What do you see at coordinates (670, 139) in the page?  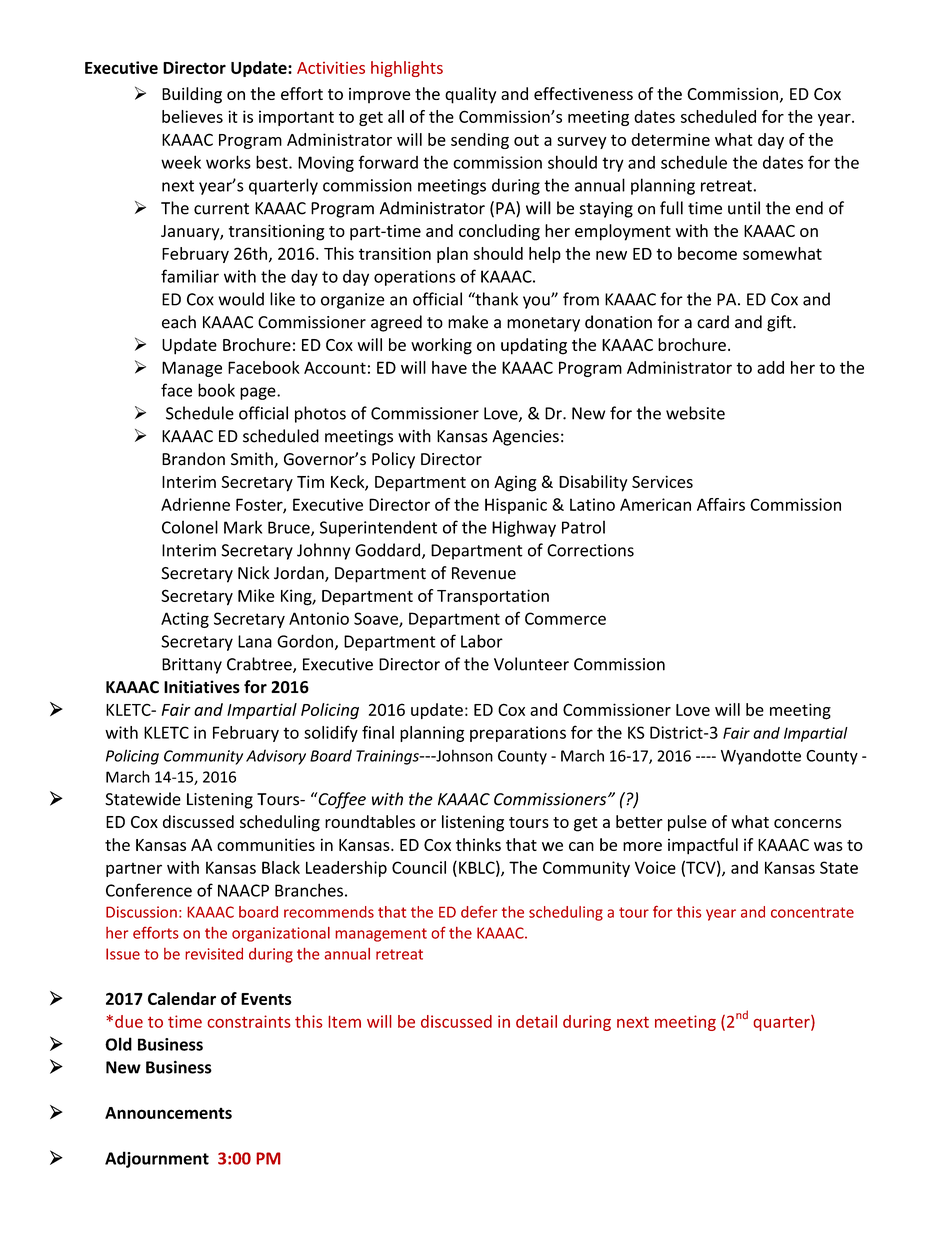 I see `determine` at bounding box center [670, 139].
